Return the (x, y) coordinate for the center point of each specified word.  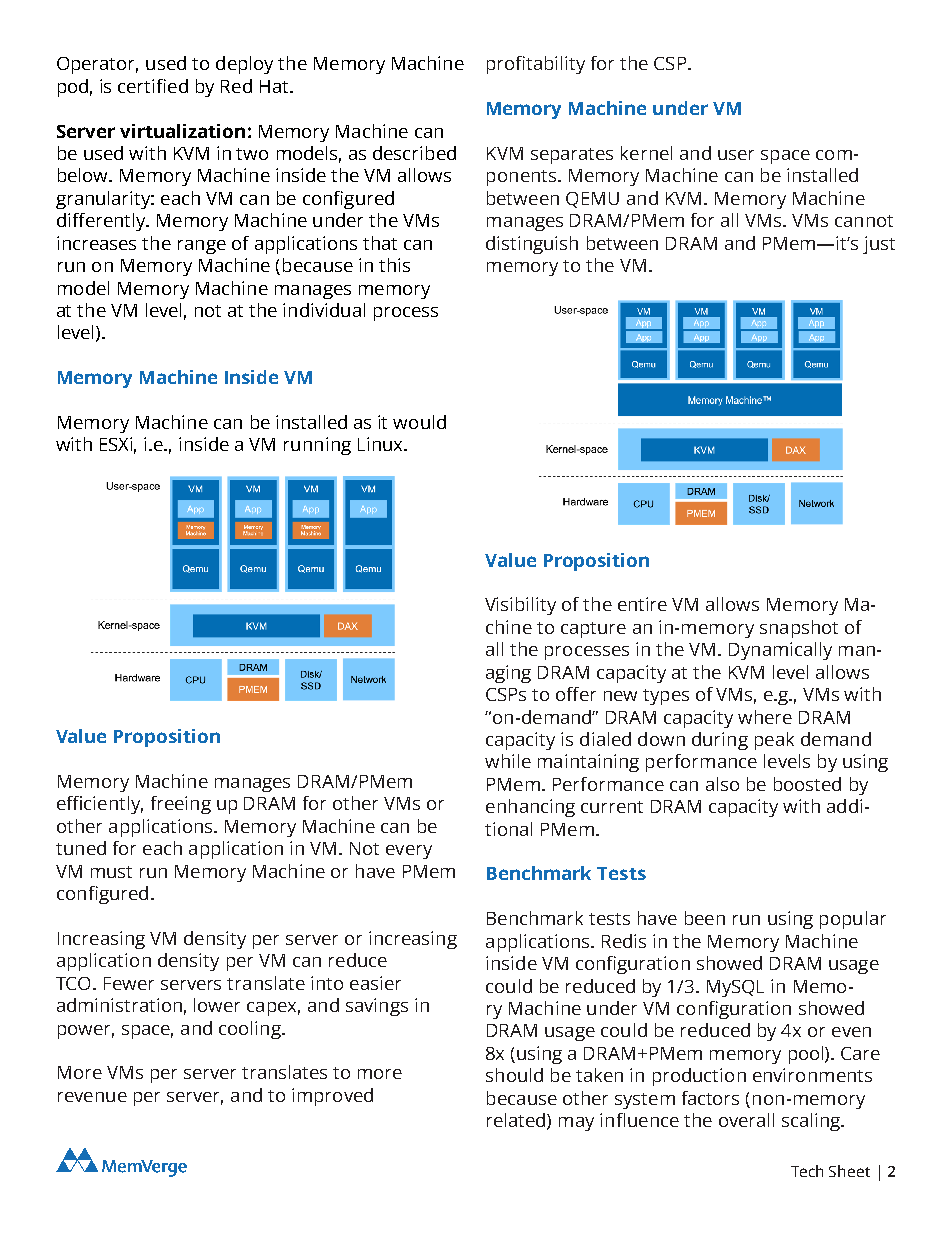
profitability (536, 65)
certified (153, 86)
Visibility (520, 606)
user (736, 155)
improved (332, 1097)
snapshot (799, 629)
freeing (181, 805)
